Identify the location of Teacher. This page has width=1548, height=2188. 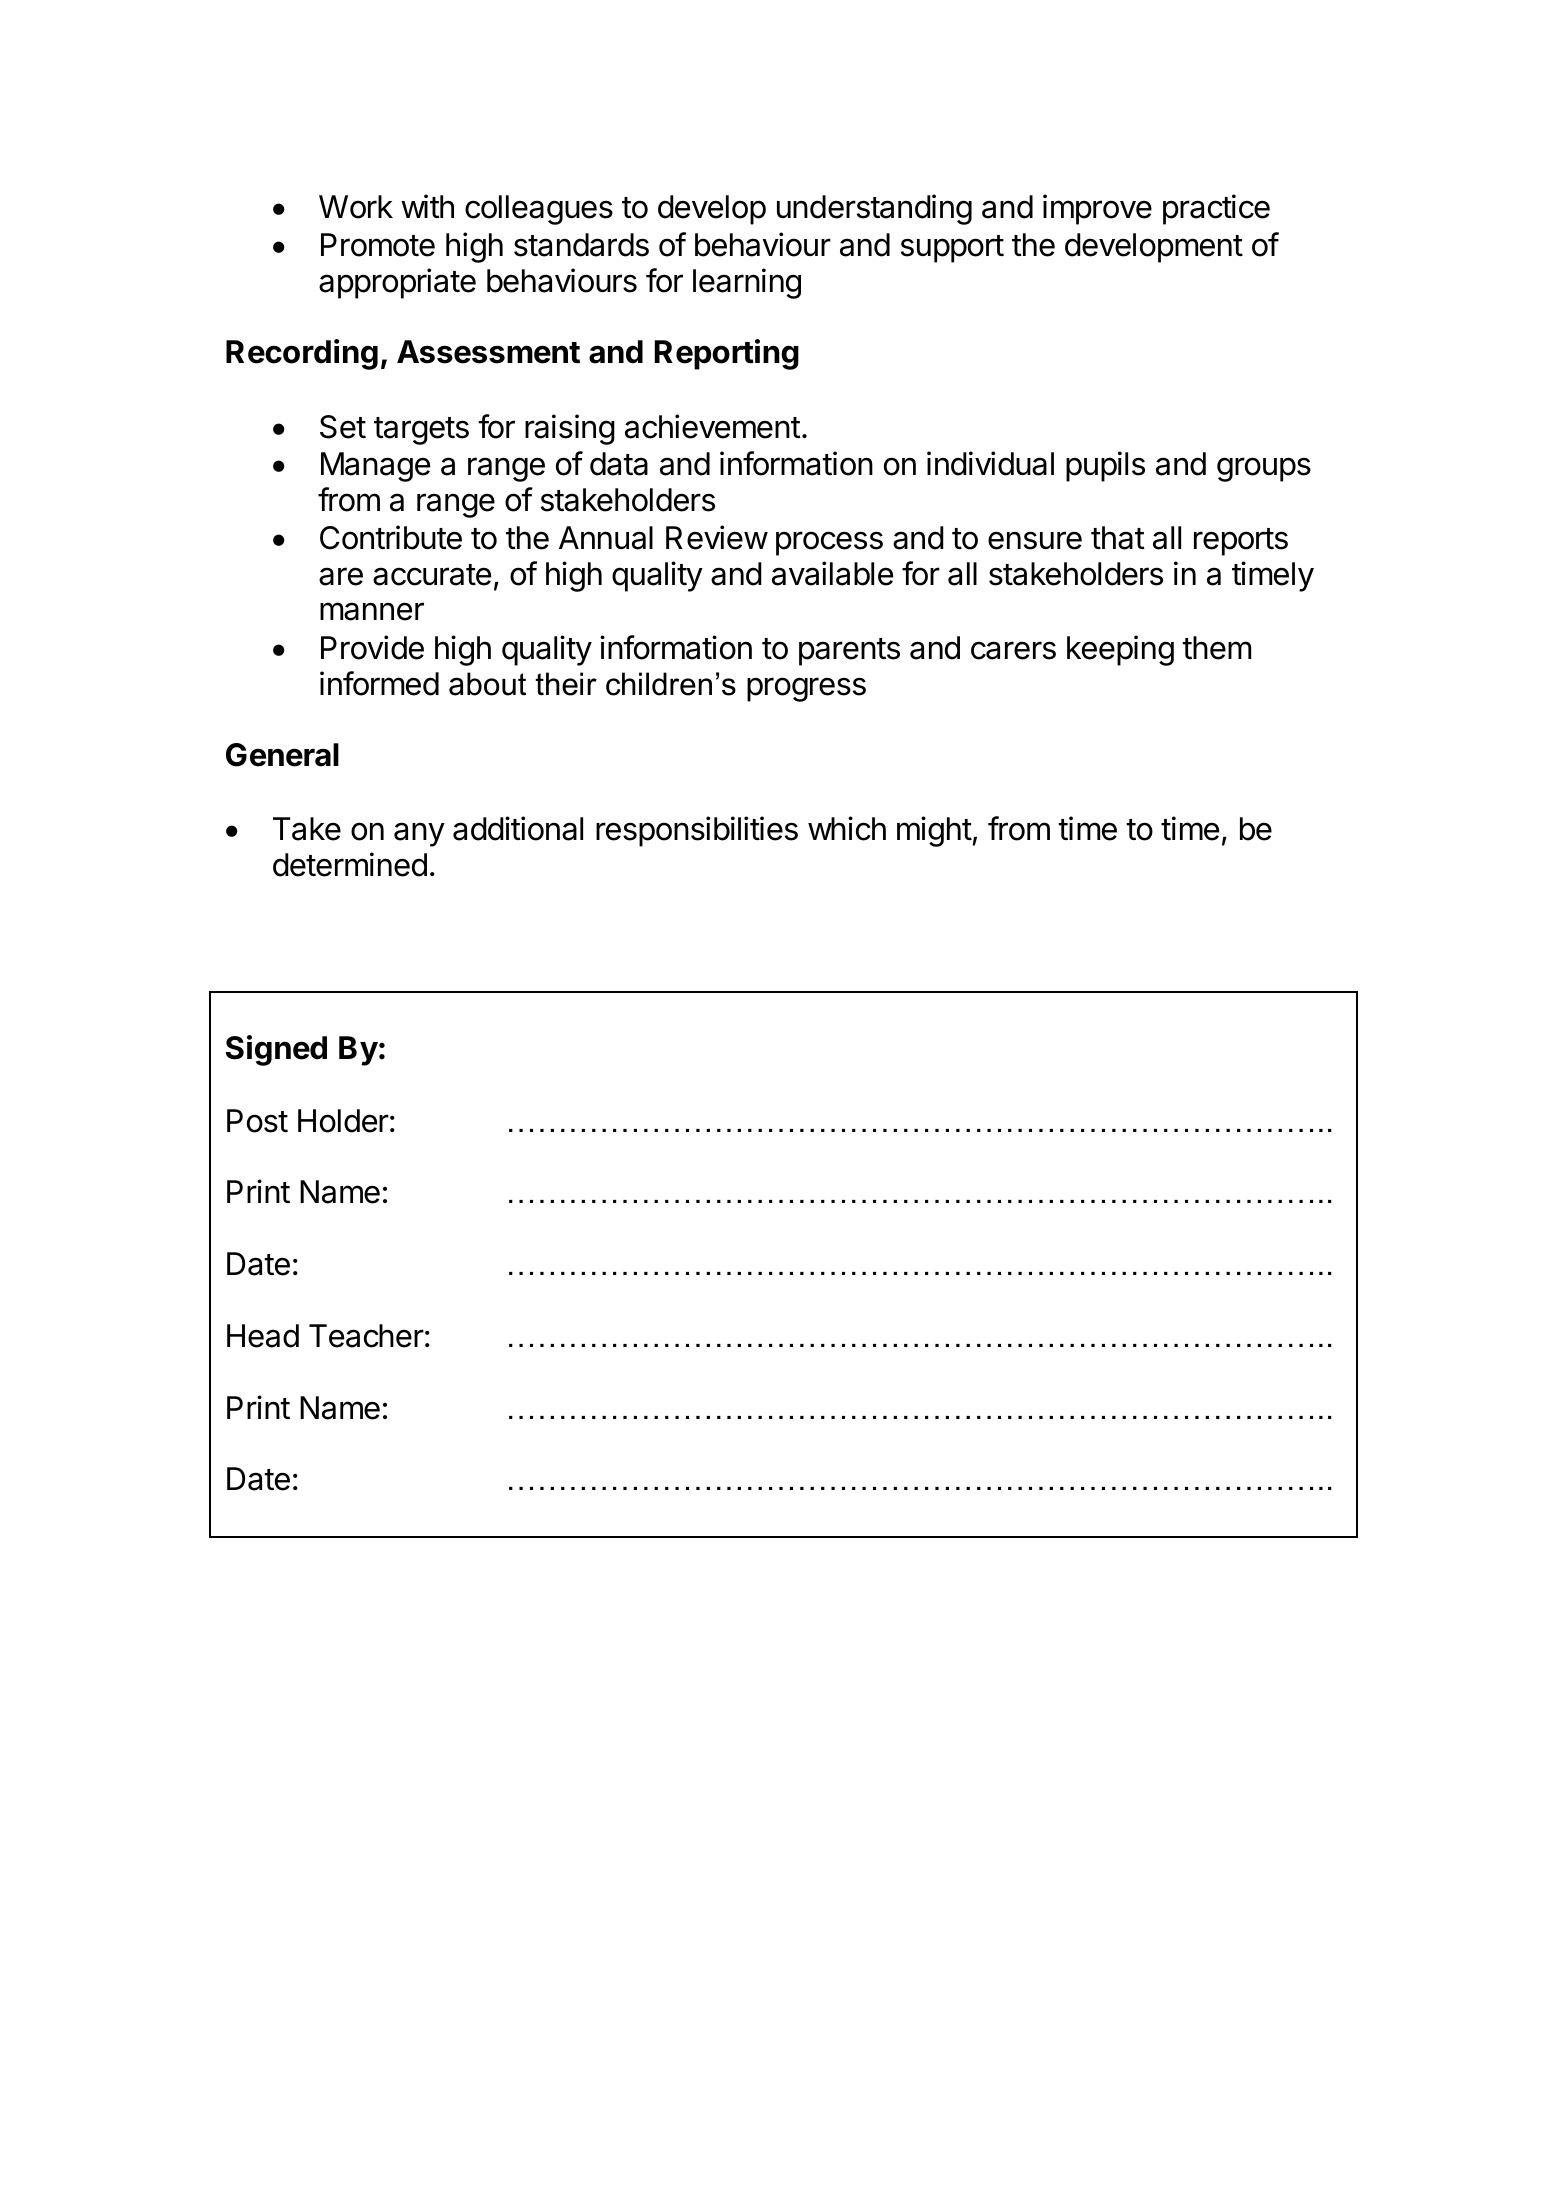
(366, 1336).
